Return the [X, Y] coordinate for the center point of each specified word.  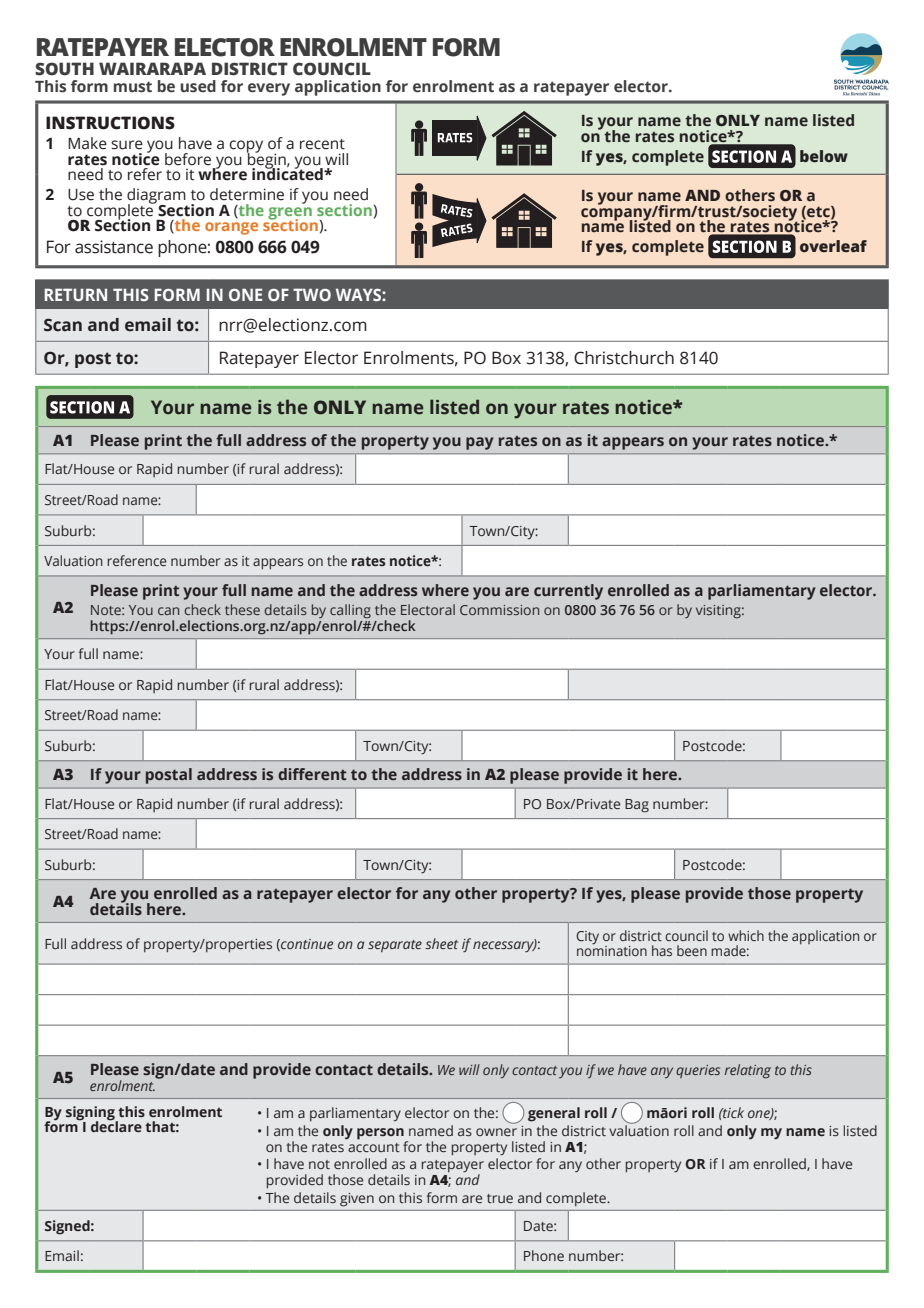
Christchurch [624, 358]
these [242, 609]
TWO [312, 294]
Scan [63, 325]
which [746, 935]
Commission [499, 610]
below [824, 156]
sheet [441, 943]
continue [306, 945]
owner [496, 1132]
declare [116, 1125]
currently [568, 592]
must [133, 87]
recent [322, 144]
